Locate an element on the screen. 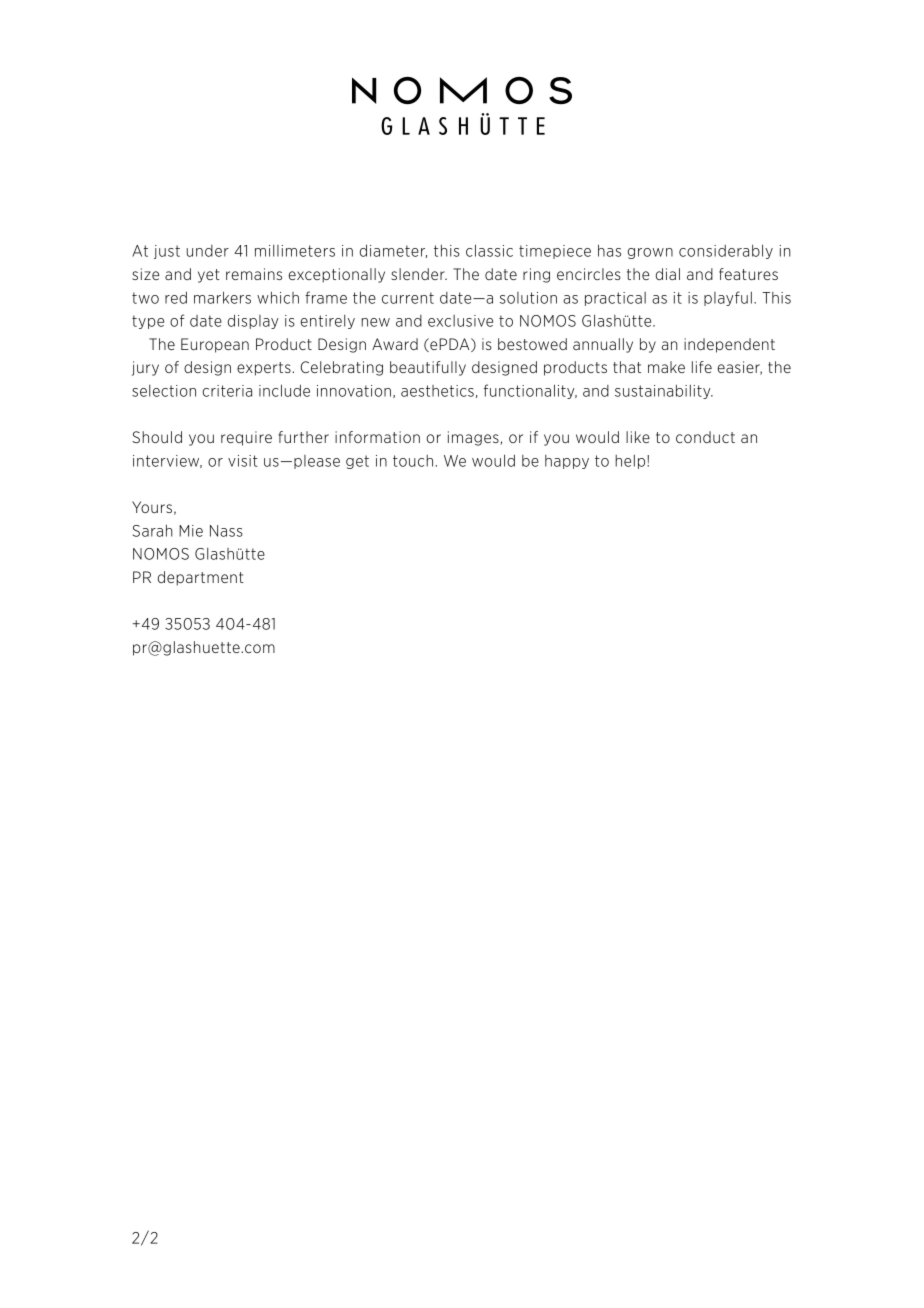 This screenshot has height=1308, width=924. department is located at coordinates (201, 578).
